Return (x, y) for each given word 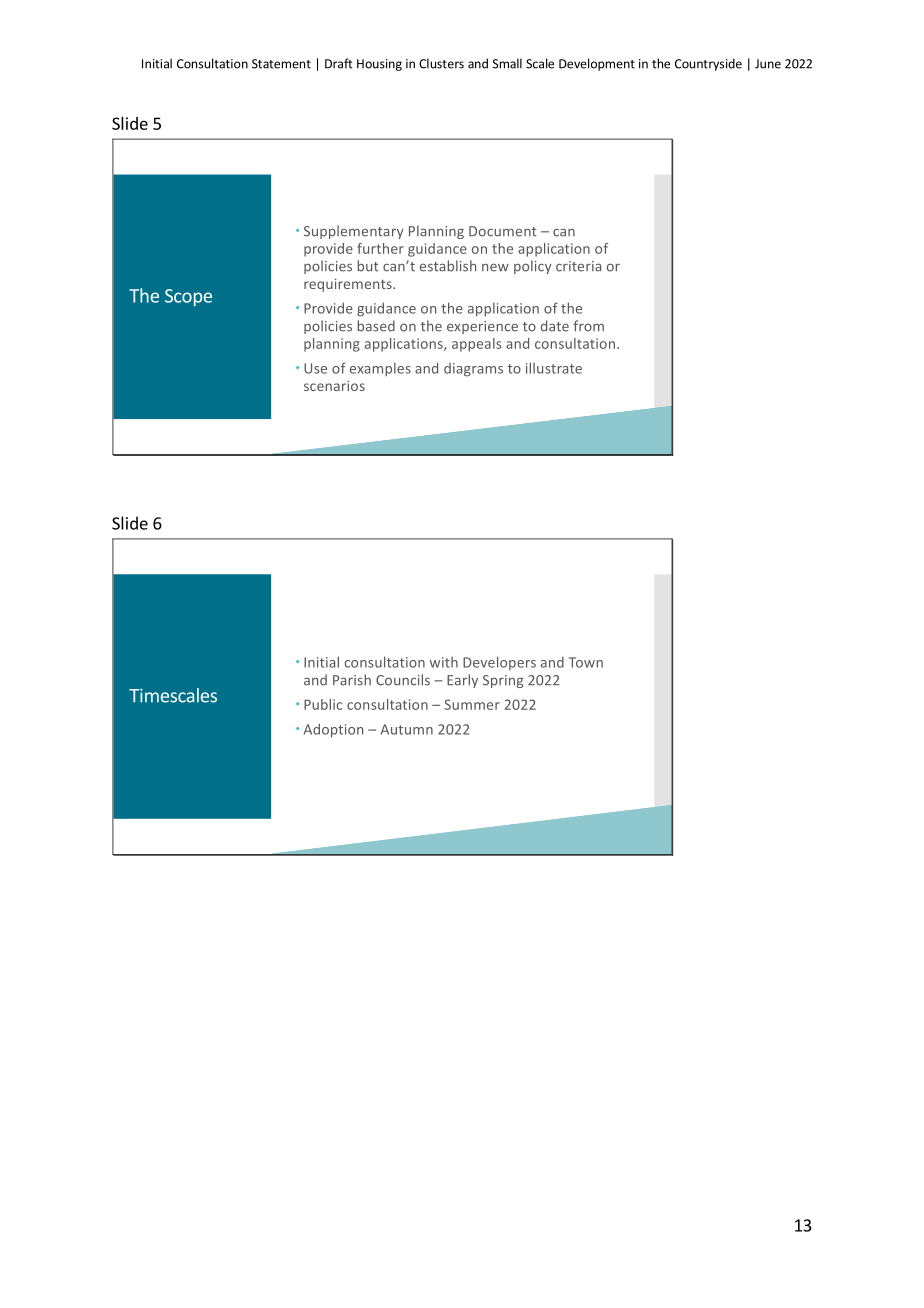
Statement (281, 64)
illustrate (554, 368)
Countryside (708, 64)
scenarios (334, 385)
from (588, 326)
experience (482, 327)
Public (323, 704)
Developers (499, 663)
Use (315, 368)
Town (586, 662)
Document (503, 231)
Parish (352, 680)
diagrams (473, 370)
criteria (578, 266)
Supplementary (354, 232)
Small (507, 63)
